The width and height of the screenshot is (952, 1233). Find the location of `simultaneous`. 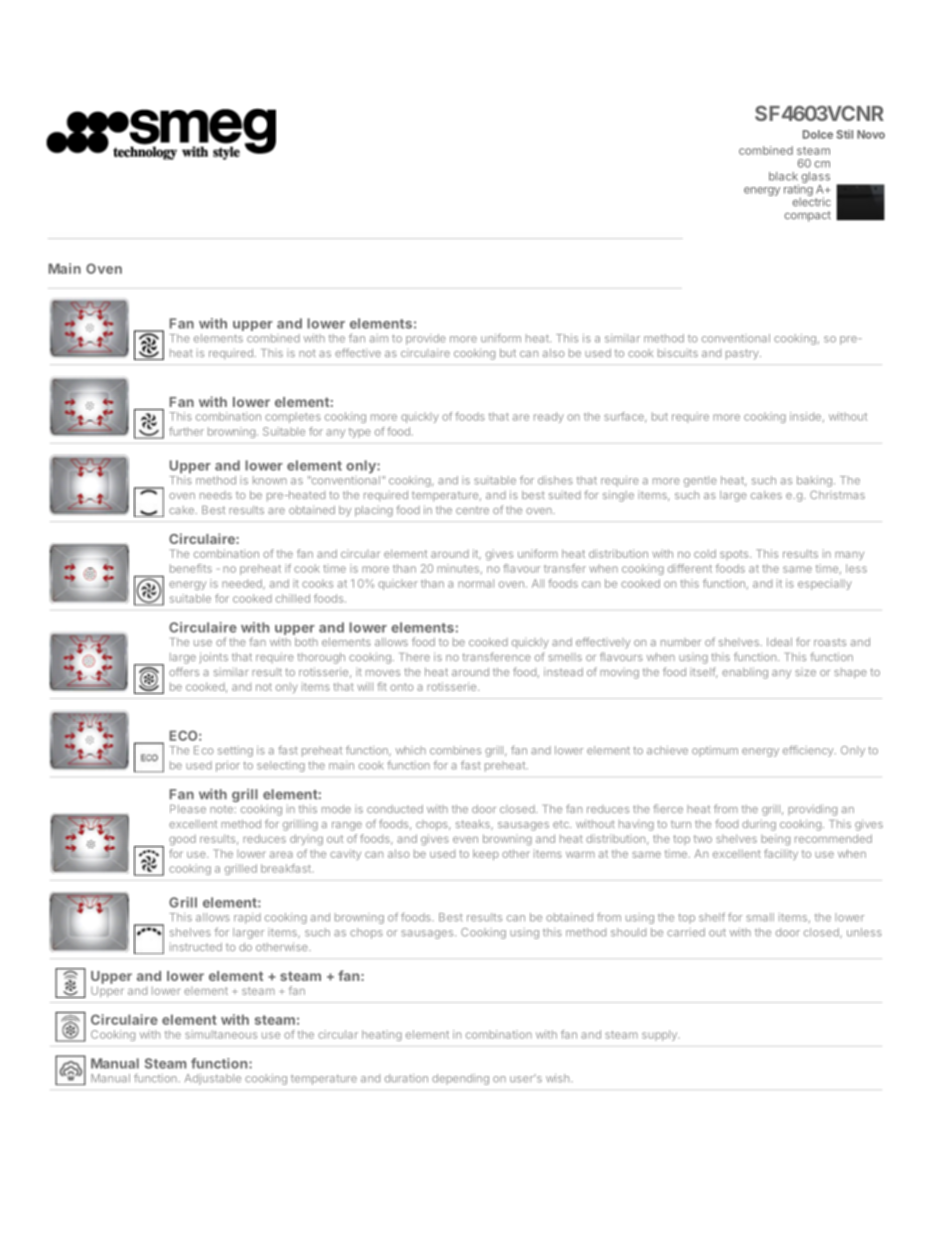

simultaneous is located at coordinates (221, 1034).
